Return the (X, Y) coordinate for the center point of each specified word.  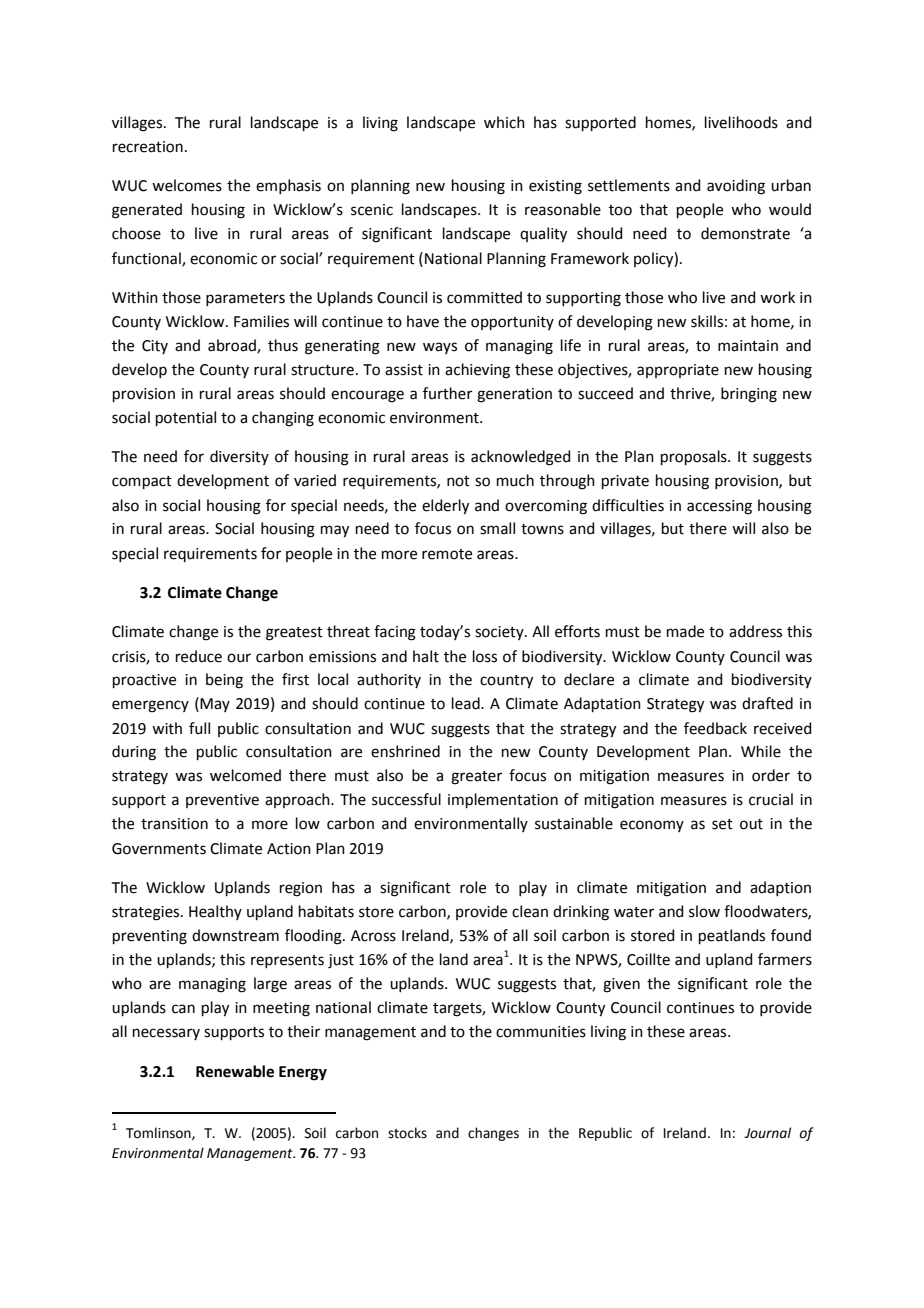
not (458, 481)
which (504, 122)
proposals (695, 457)
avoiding (736, 187)
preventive (222, 801)
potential (186, 418)
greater (476, 778)
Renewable (235, 1071)
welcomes (187, 185)
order (771, 775)
